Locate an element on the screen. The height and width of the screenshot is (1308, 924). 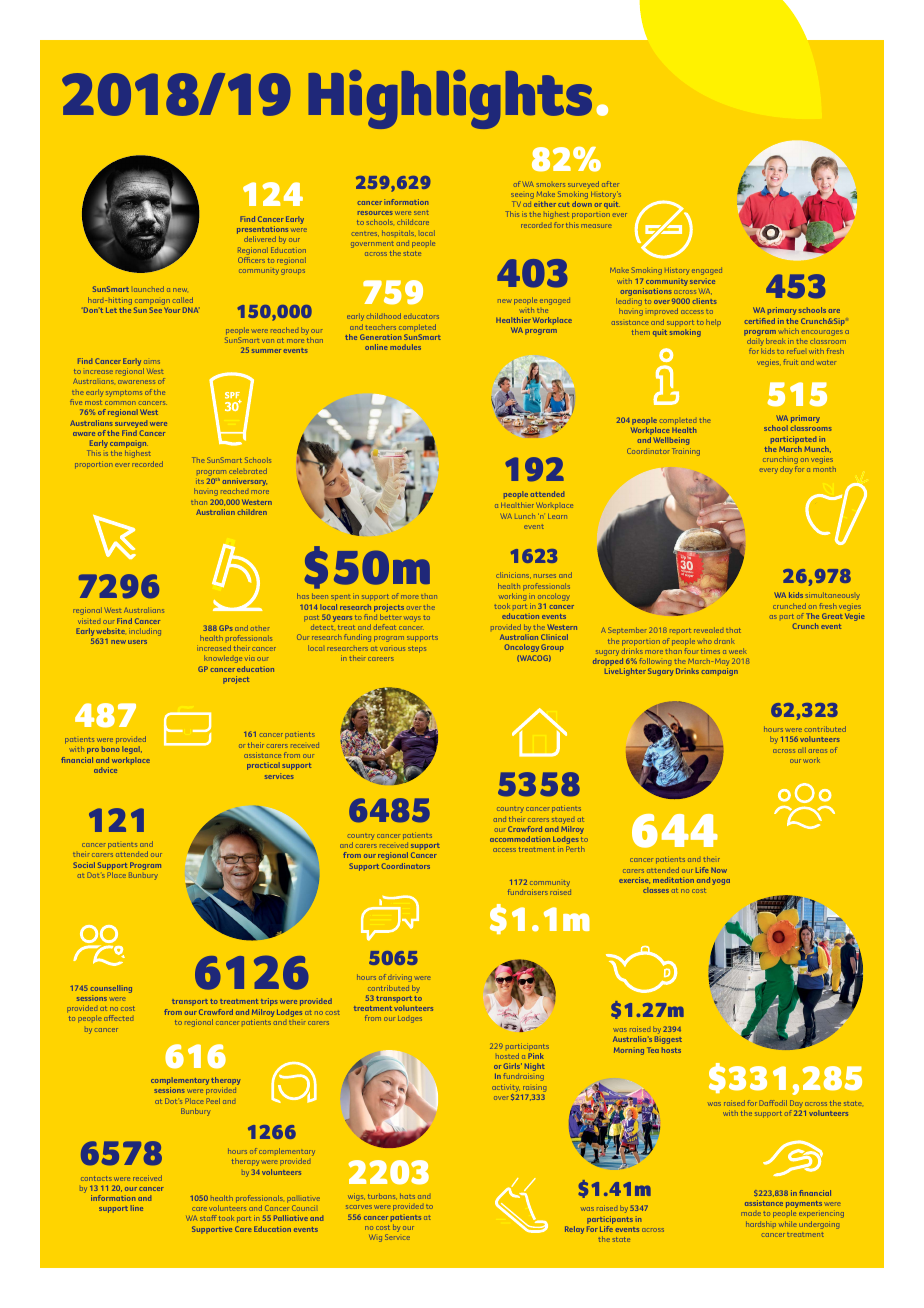
delivered is located at coordinates (260, 239).
